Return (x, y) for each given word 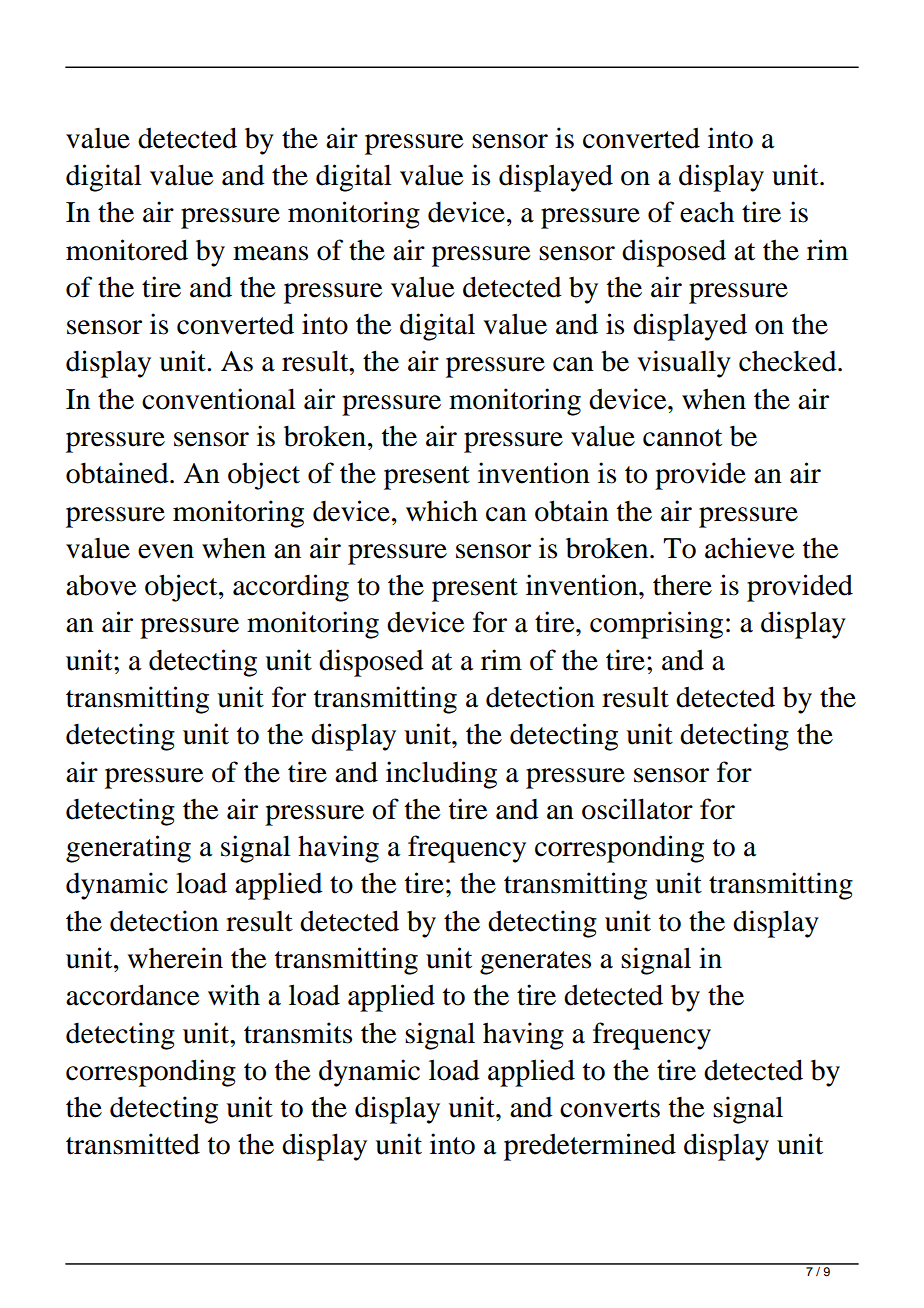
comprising (656, 625)
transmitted (133, 1144)
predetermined (590, 1147)
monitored (127, 250)
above (101, 585)
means (270, 253)
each (707, 212)
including (441, 775)
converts (610, 1109)
